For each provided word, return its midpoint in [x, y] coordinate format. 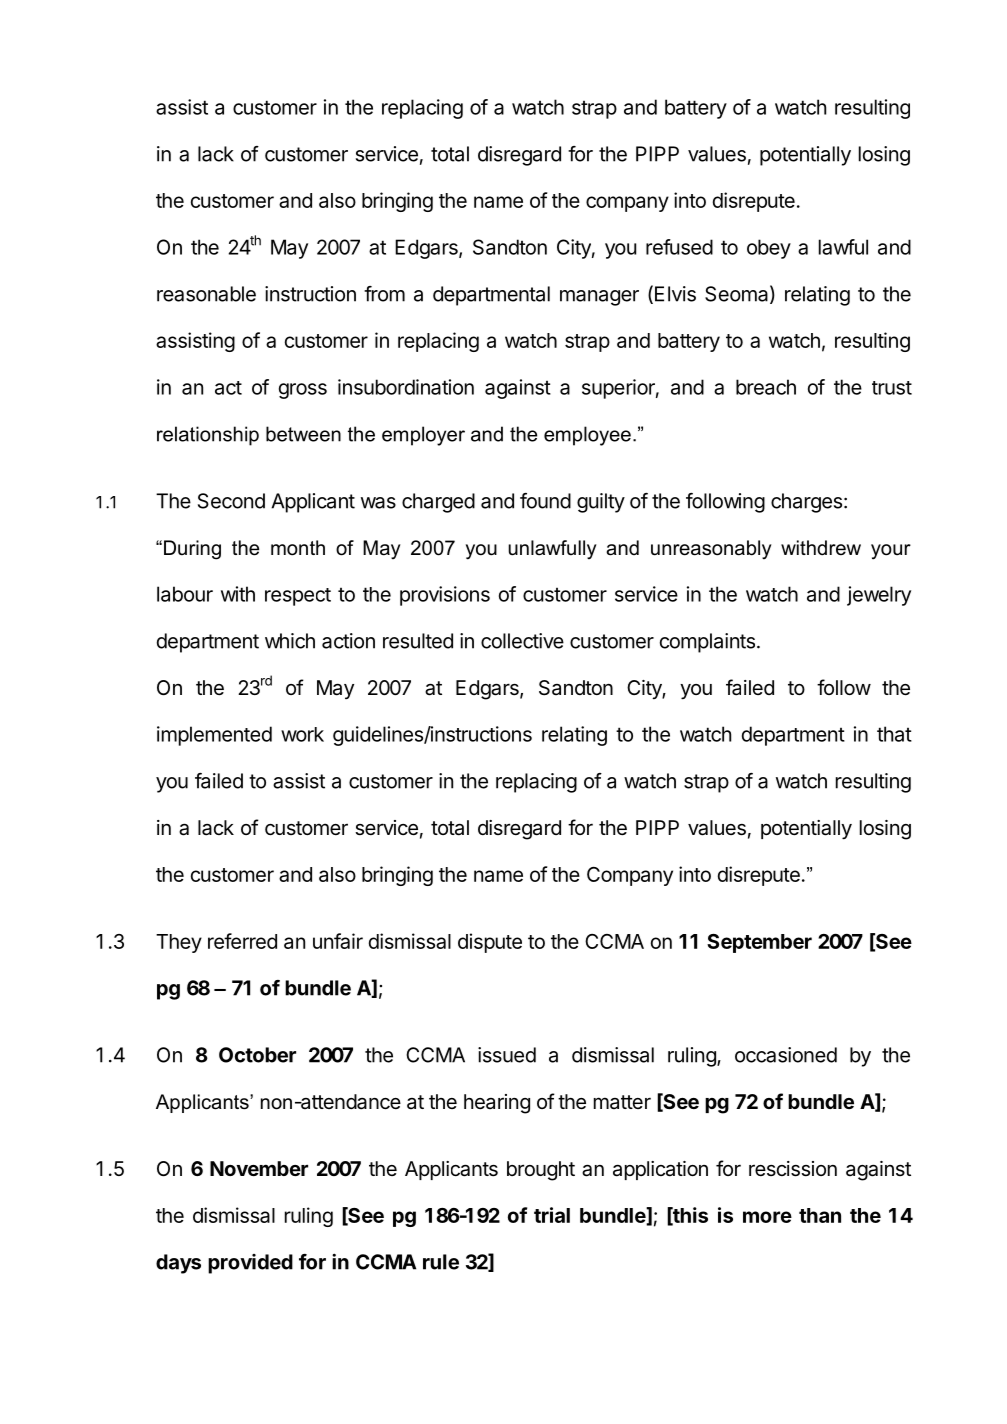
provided [250, 1264]
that [894, 734]
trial [552, 1215]
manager [599, 298]
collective [522, 641]
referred [242, 941]
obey [769, 249]
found [545, 501]
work [302, 734]
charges [806, 503]
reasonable [206, 294]
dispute [490, 943]
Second [231, 501]
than [820, 1215]
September [759, 943]
